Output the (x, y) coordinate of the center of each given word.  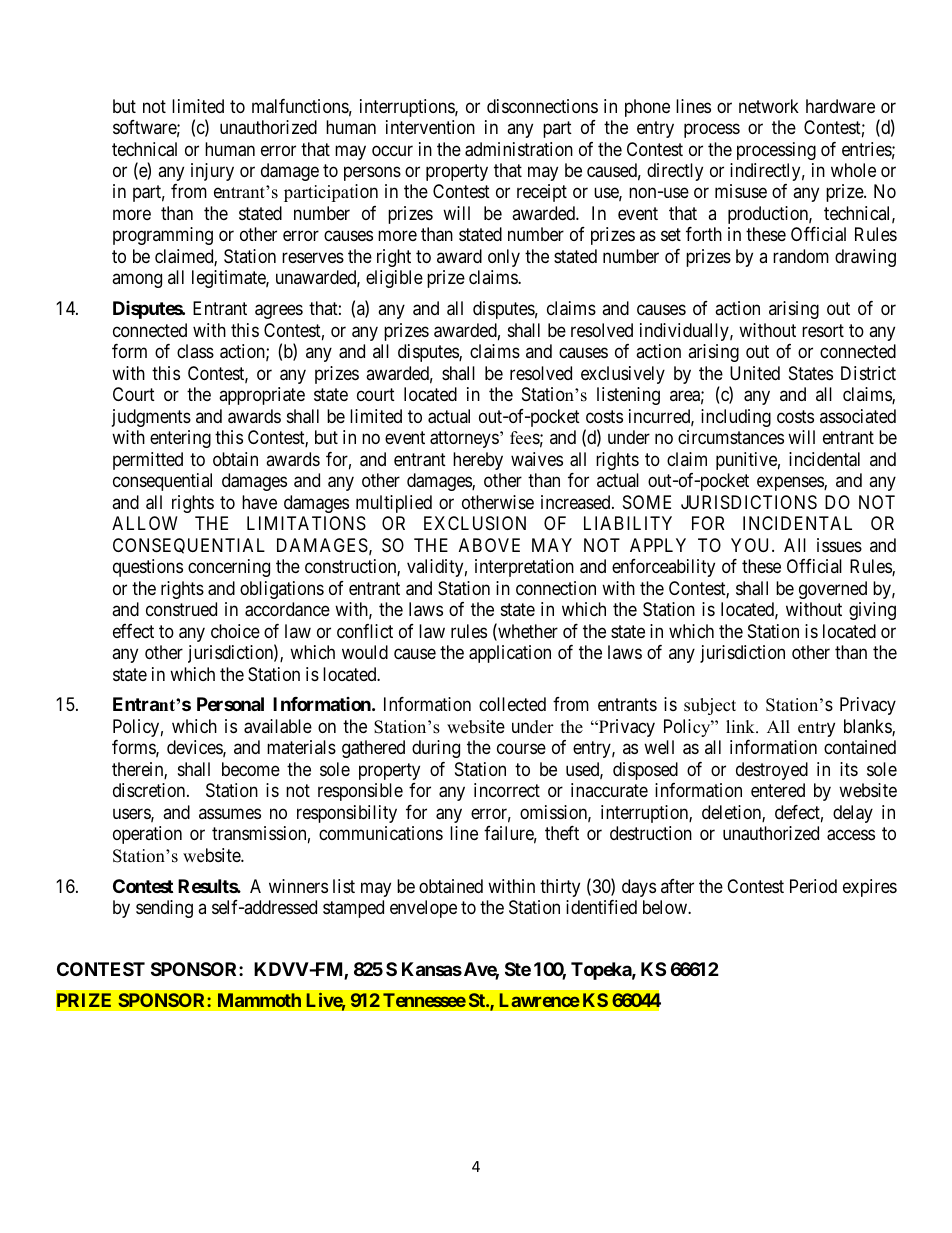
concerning (229, 568)
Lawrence (540, 1000)
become (251, 769)
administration (519, 149)
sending (164, 909)
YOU (752, 545)
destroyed (772, 771)
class (195, 351)
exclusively (623, 375)
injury (212, 172)
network (769, 106)
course (521, 749)
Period (813, 886)
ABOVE (489, 545)
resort (823, 330)
